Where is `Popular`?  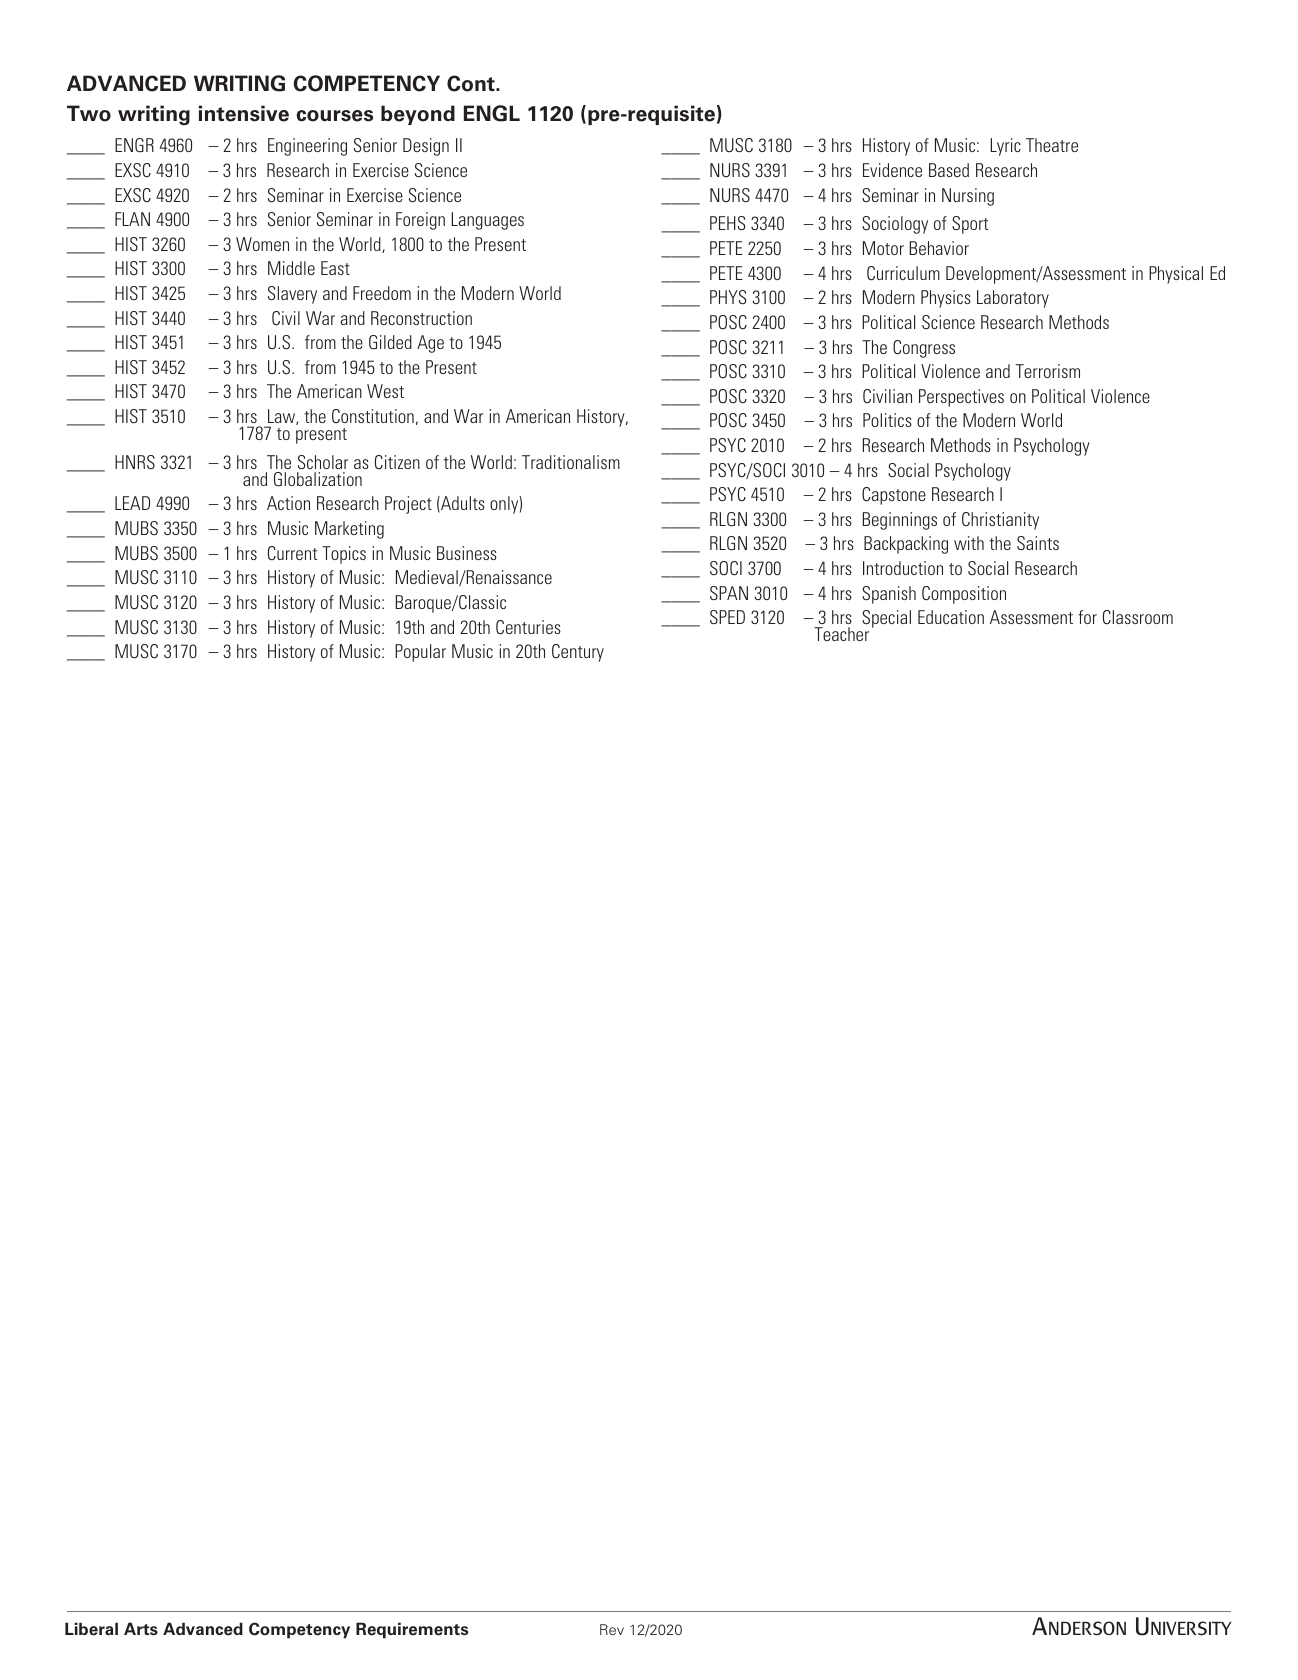
Popular is located at coordinates (420, 653).
